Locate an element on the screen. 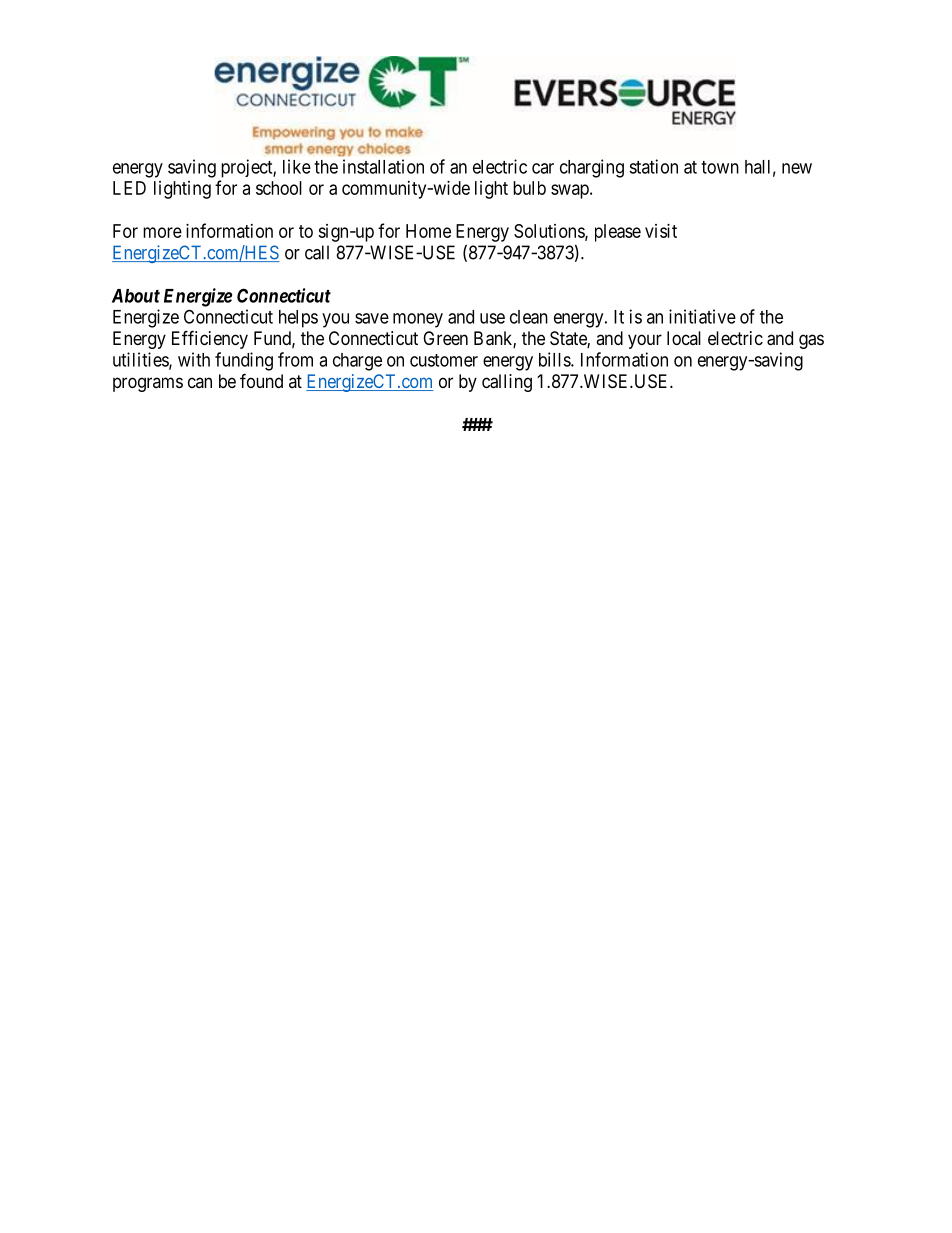  town is located at coordinates (720, 167).
